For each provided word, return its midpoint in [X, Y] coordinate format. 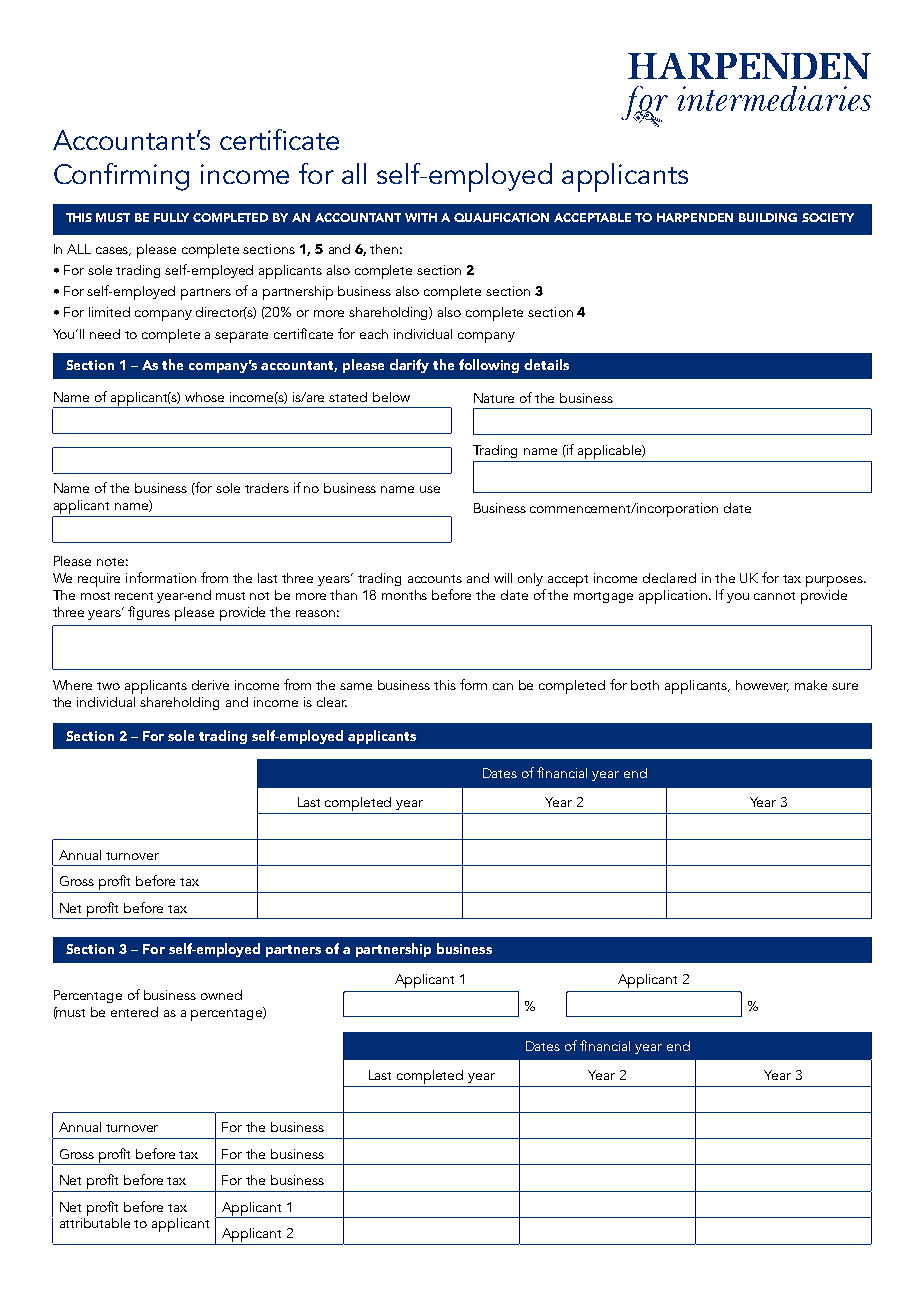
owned [221, 995]
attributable [95, 1221]
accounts [435, 579]
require [99, 580]
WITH [421, 217]
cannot [774, 596]
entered [134, 1012]
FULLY [171, 217]
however [762, 686]
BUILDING [768, 217]
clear [332, 702]
